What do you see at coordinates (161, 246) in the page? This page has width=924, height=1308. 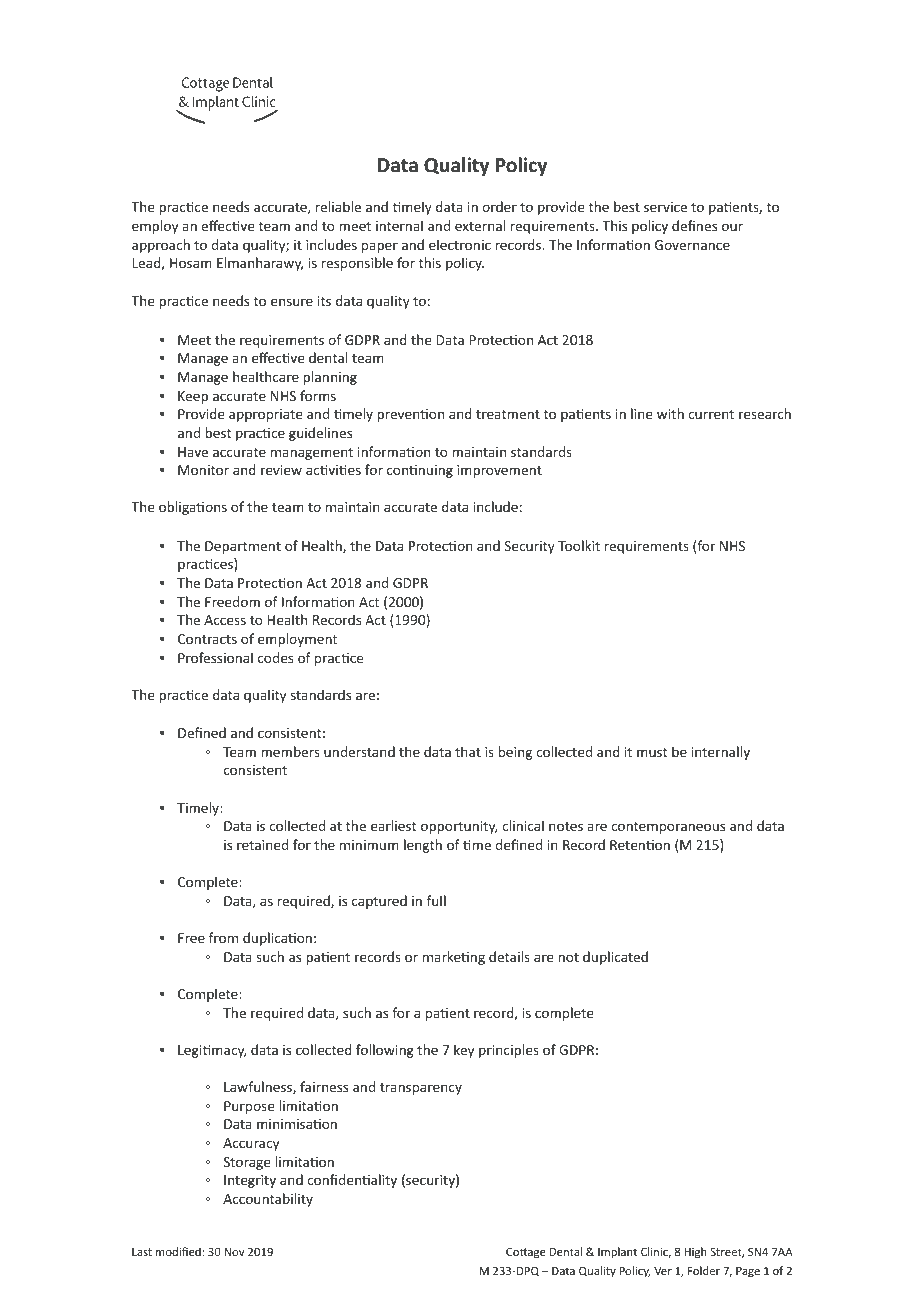 I see `approach` at bounding box center [161, 246].
